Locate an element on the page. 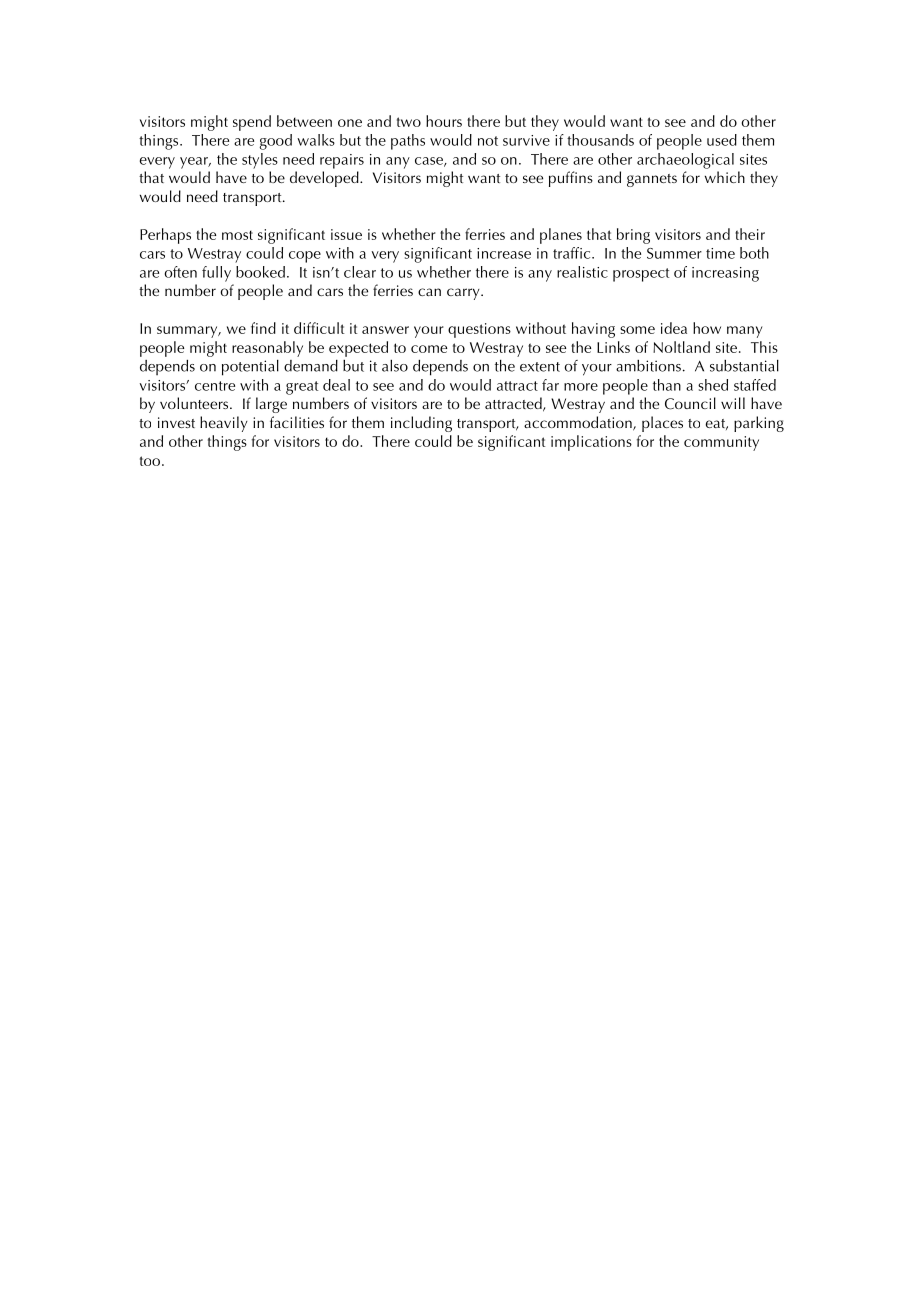  increasing is located at coordinates (725, 274).
